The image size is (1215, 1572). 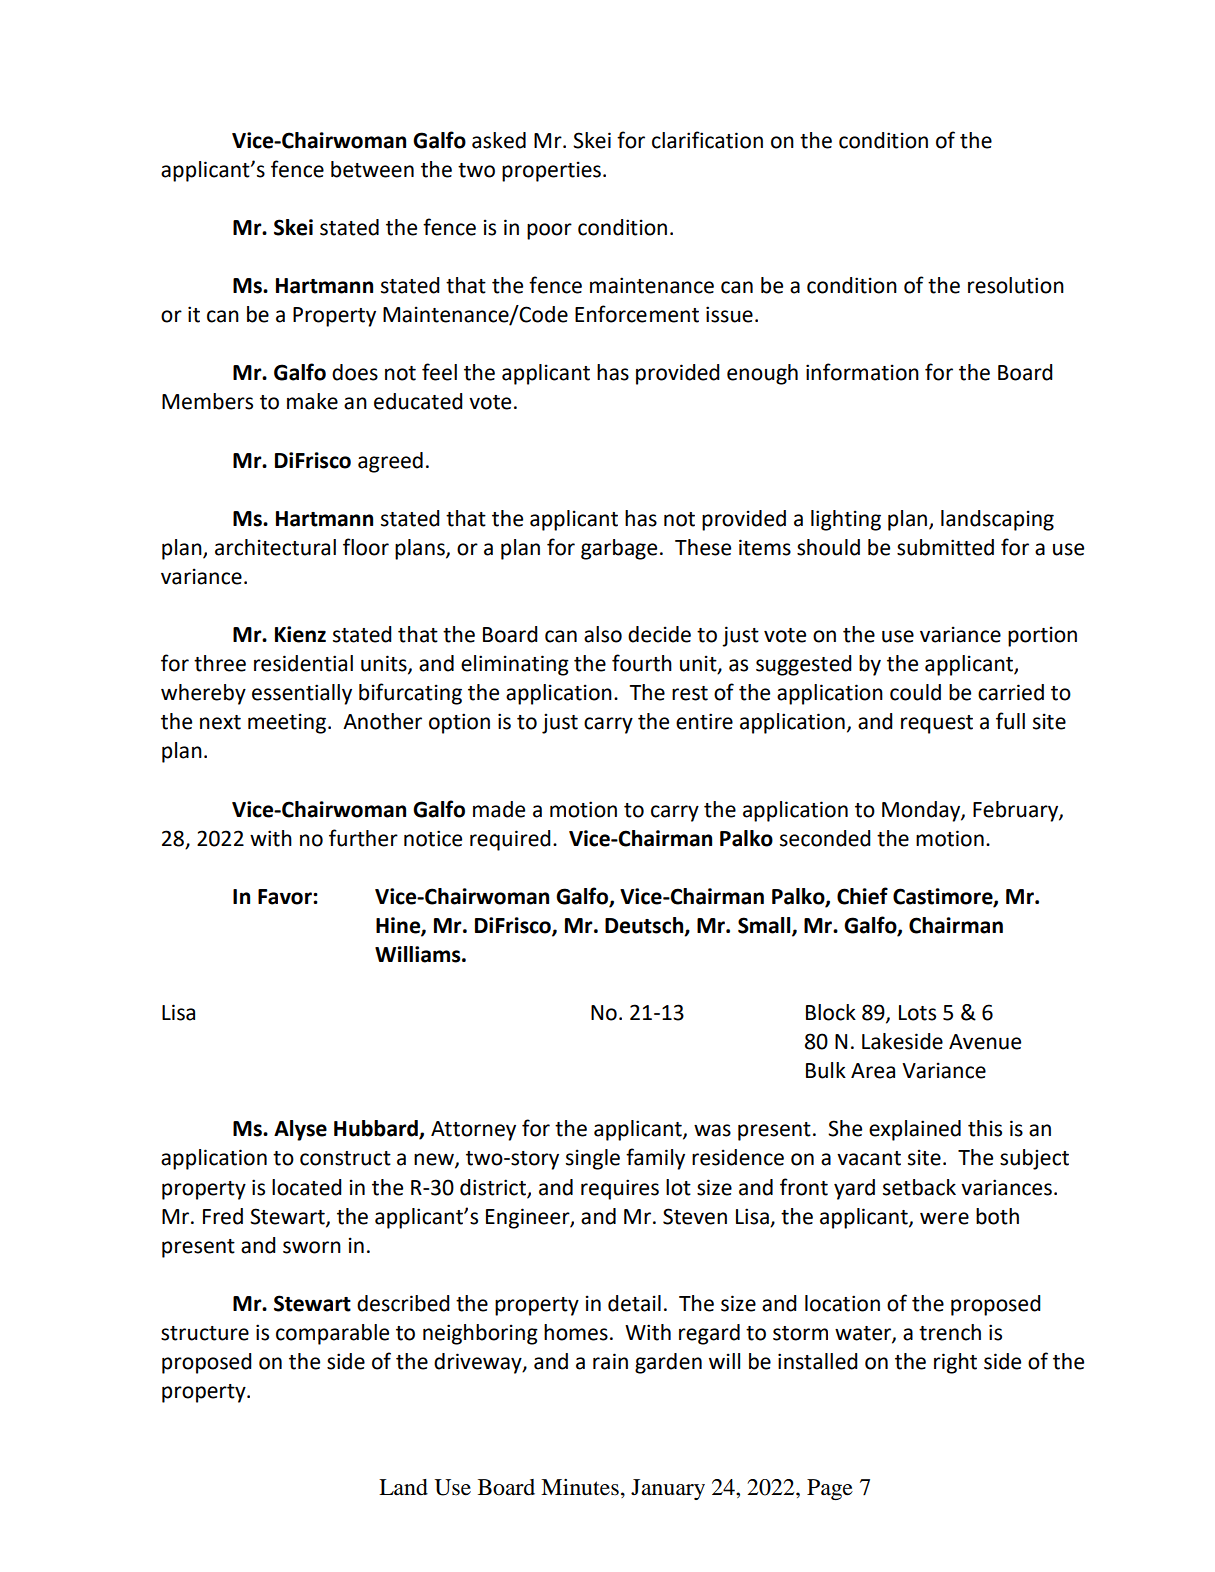 I want to click on single, so click(x=593, y=1159).
